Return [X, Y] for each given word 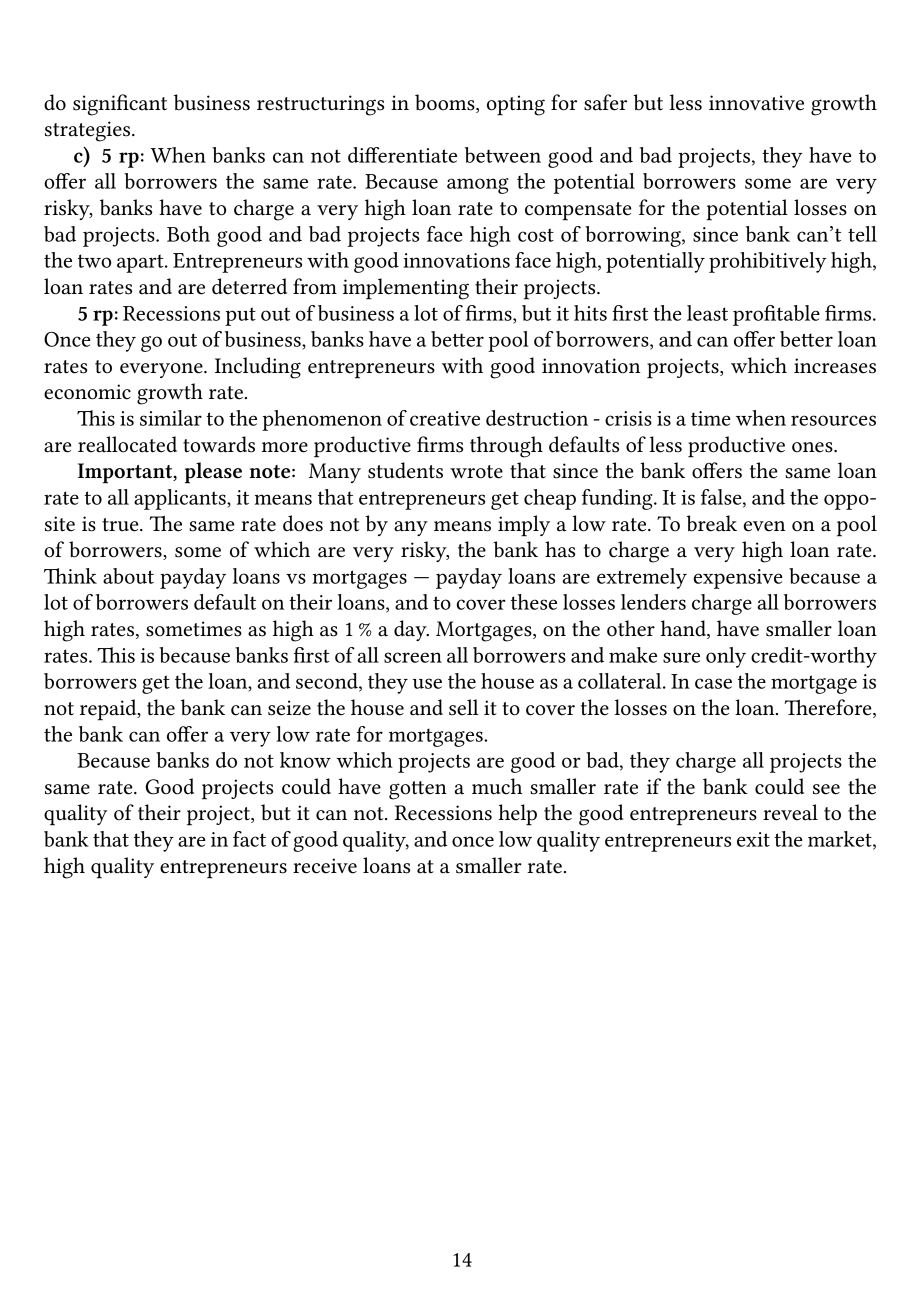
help [517, 815]
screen [413, 657]
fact [249, 839]
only [726, 657]
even [764, 526]
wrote [476, 472]
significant [120, 105]
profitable [776, 315]
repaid [109, 710]
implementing [406, 289]
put [240, 316]
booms [446, 102]
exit [753, 839]
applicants [181, 499]
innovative [756, 103]
